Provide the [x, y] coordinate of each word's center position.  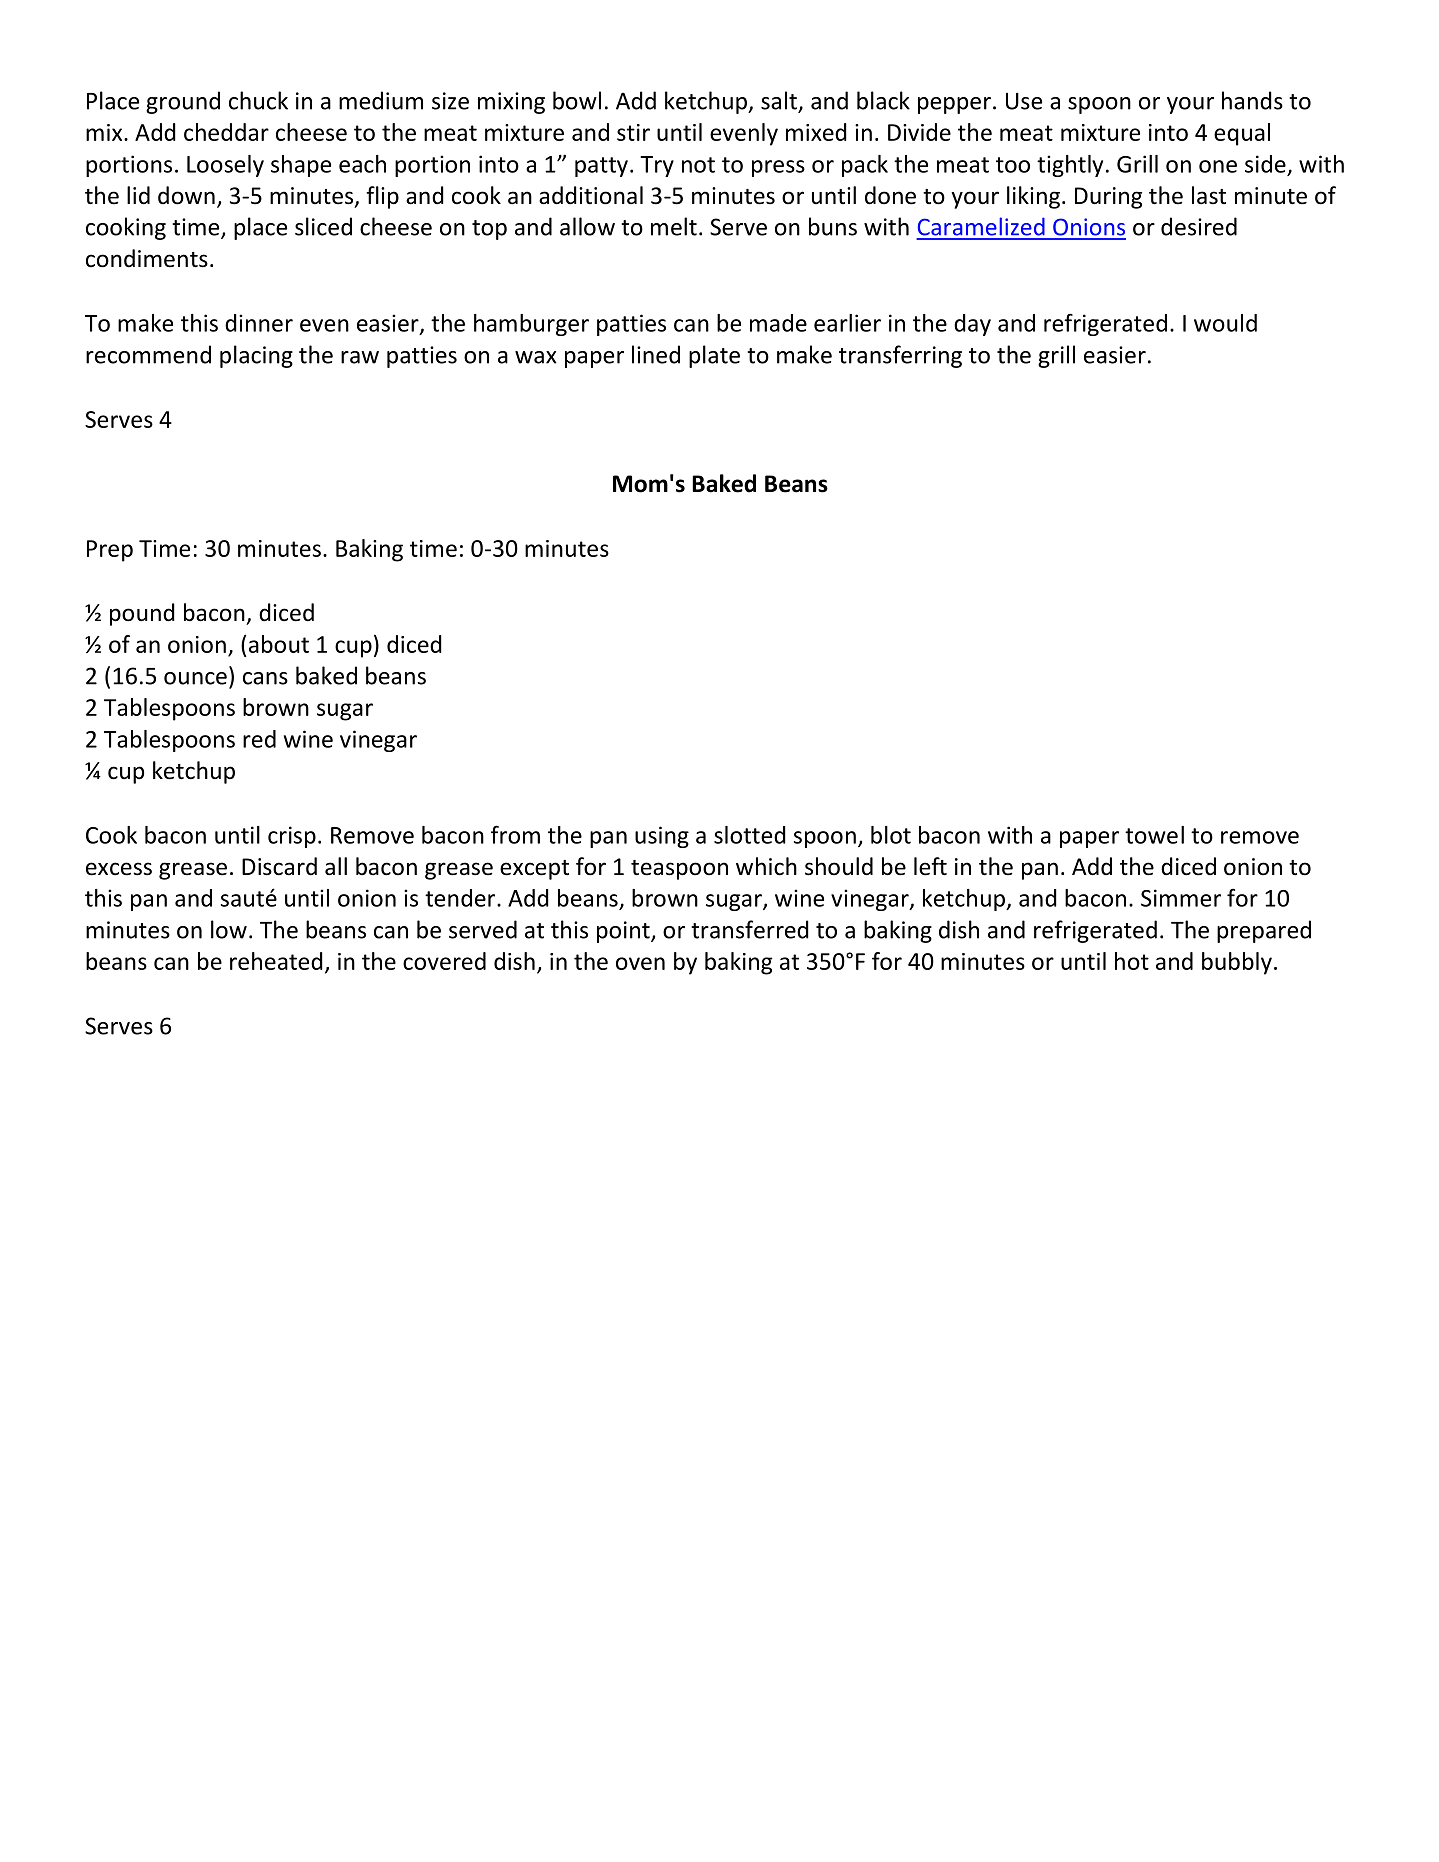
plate [714, 356]
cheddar [226, 132]
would [1225, 323]
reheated [276, 961]
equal [1242, 134]
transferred [750, 929]
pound [142, 614]
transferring [900, 356]
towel [1154, 835]
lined [656, 354]
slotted [750, 835]
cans [265, 678]
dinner [259, 323]
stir [633, 132]
